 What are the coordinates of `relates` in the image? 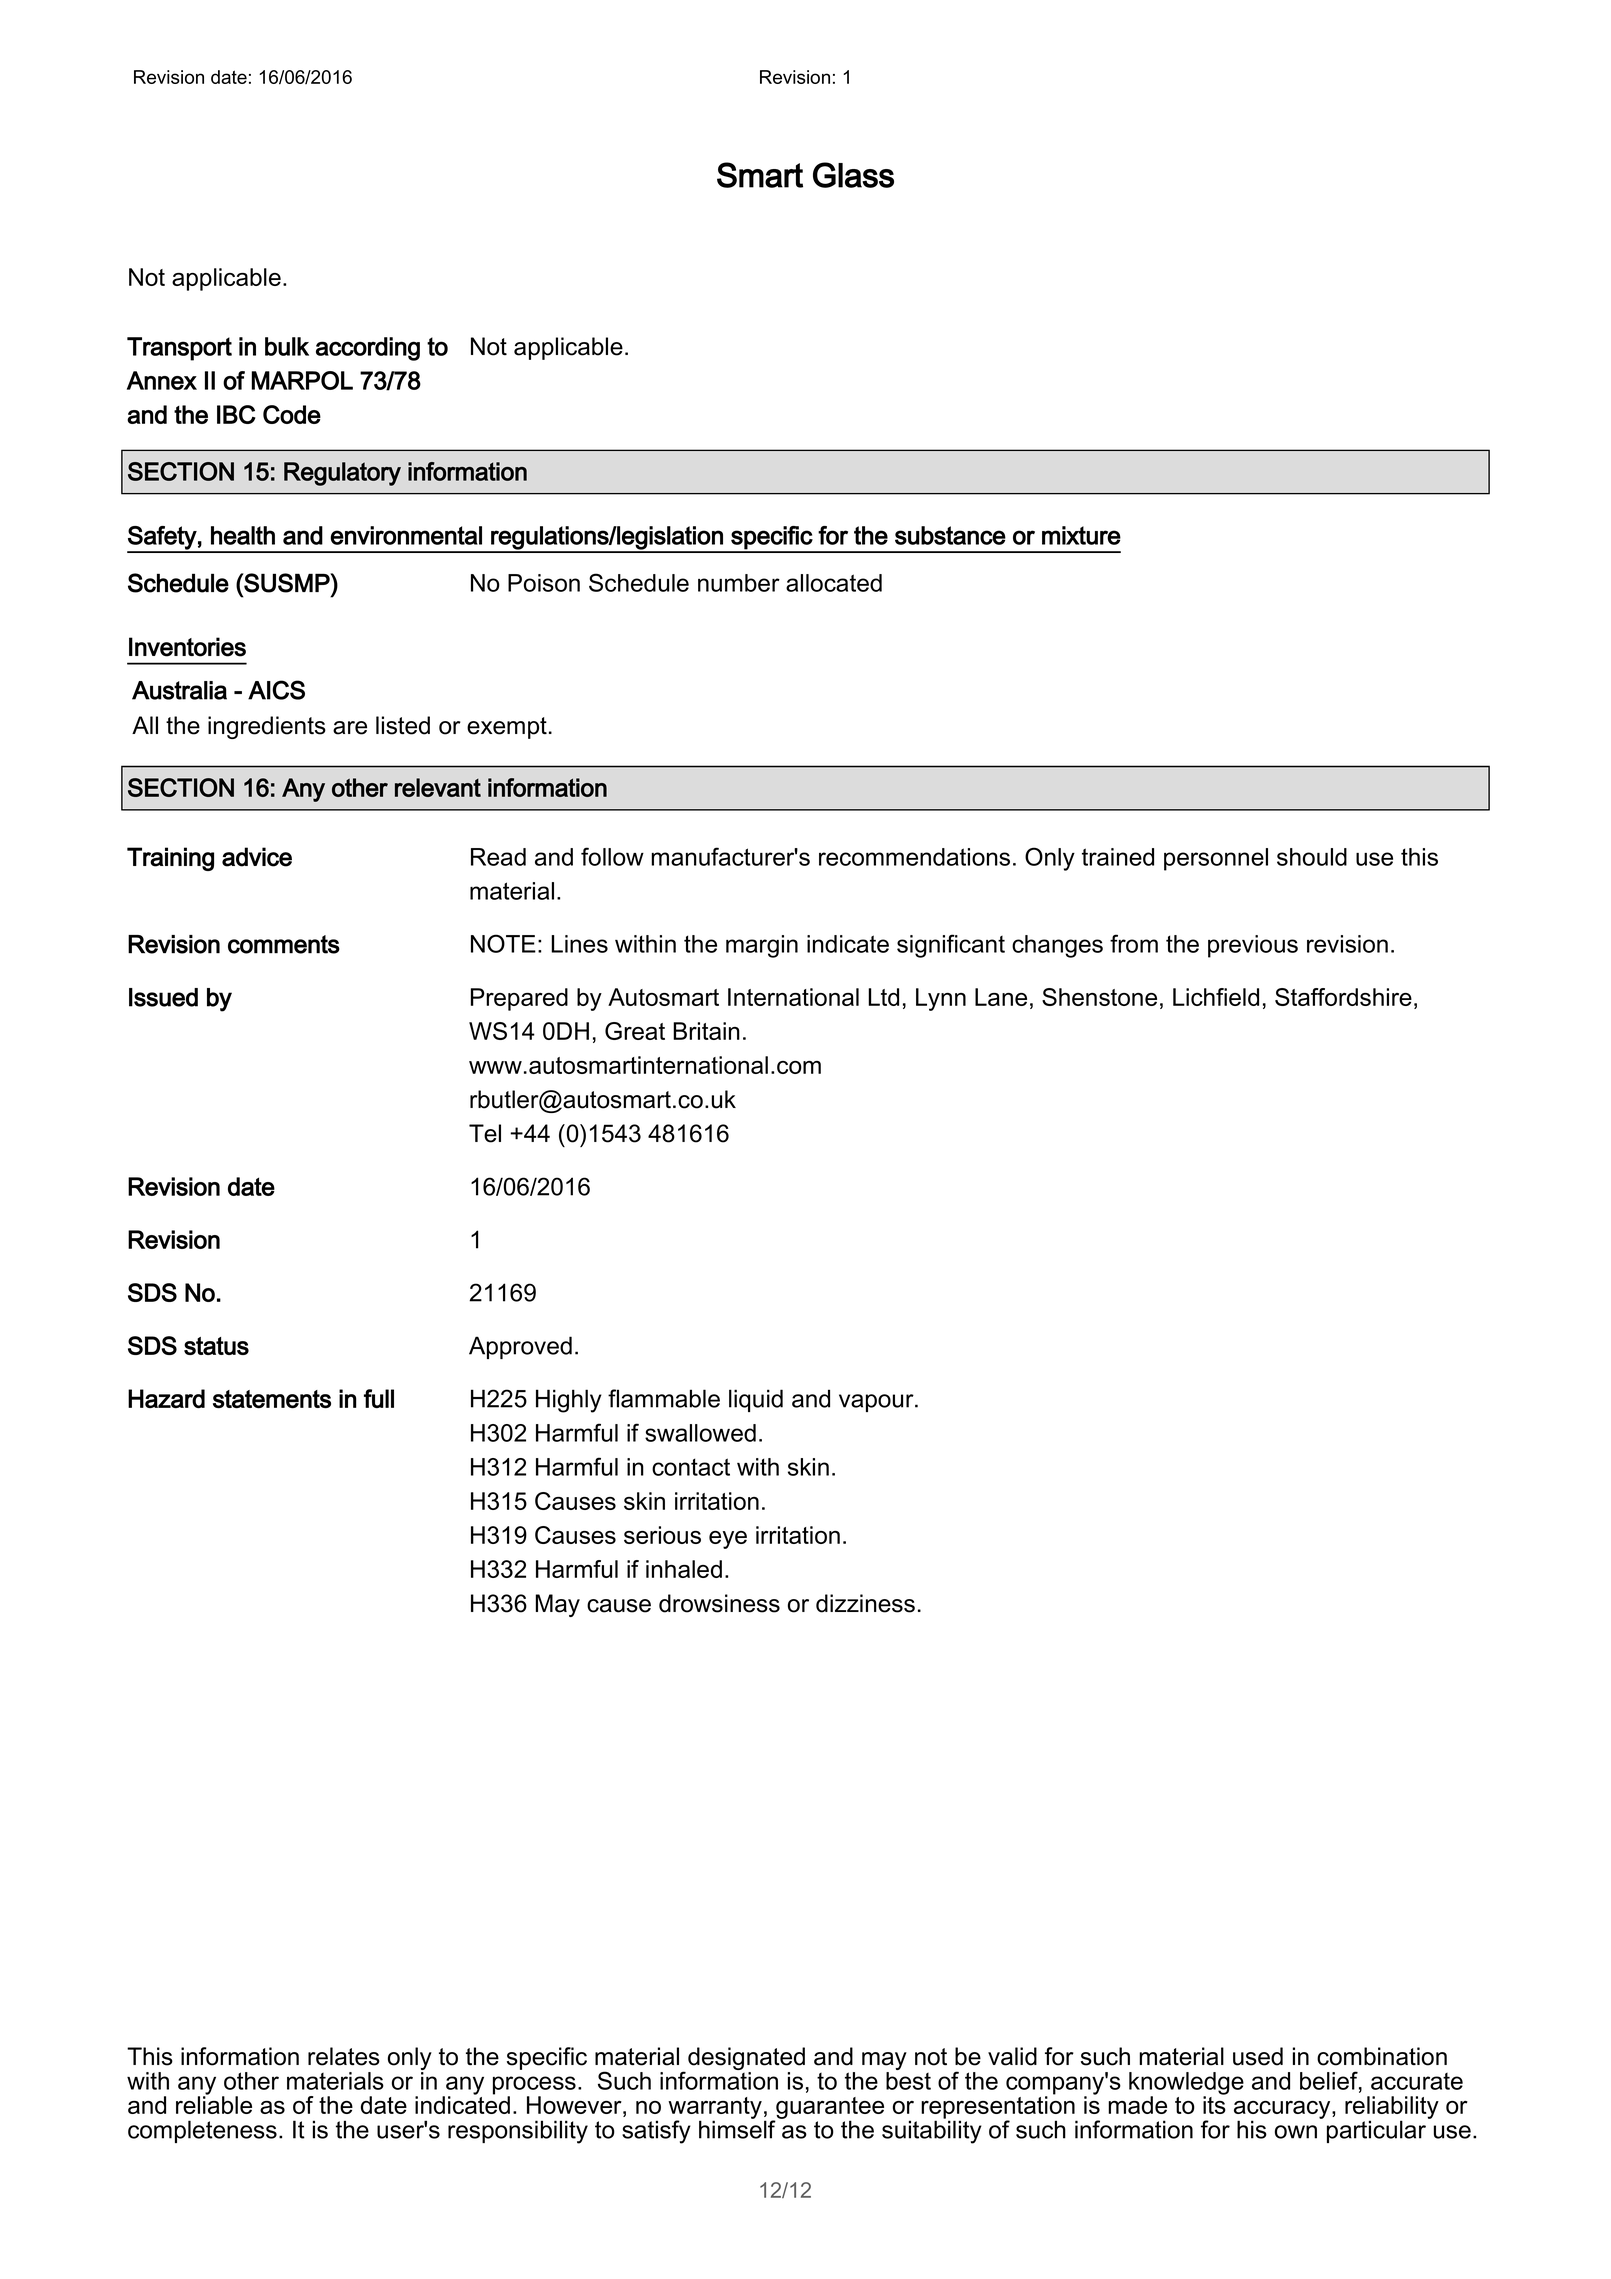 It's located at (344, 2056).
